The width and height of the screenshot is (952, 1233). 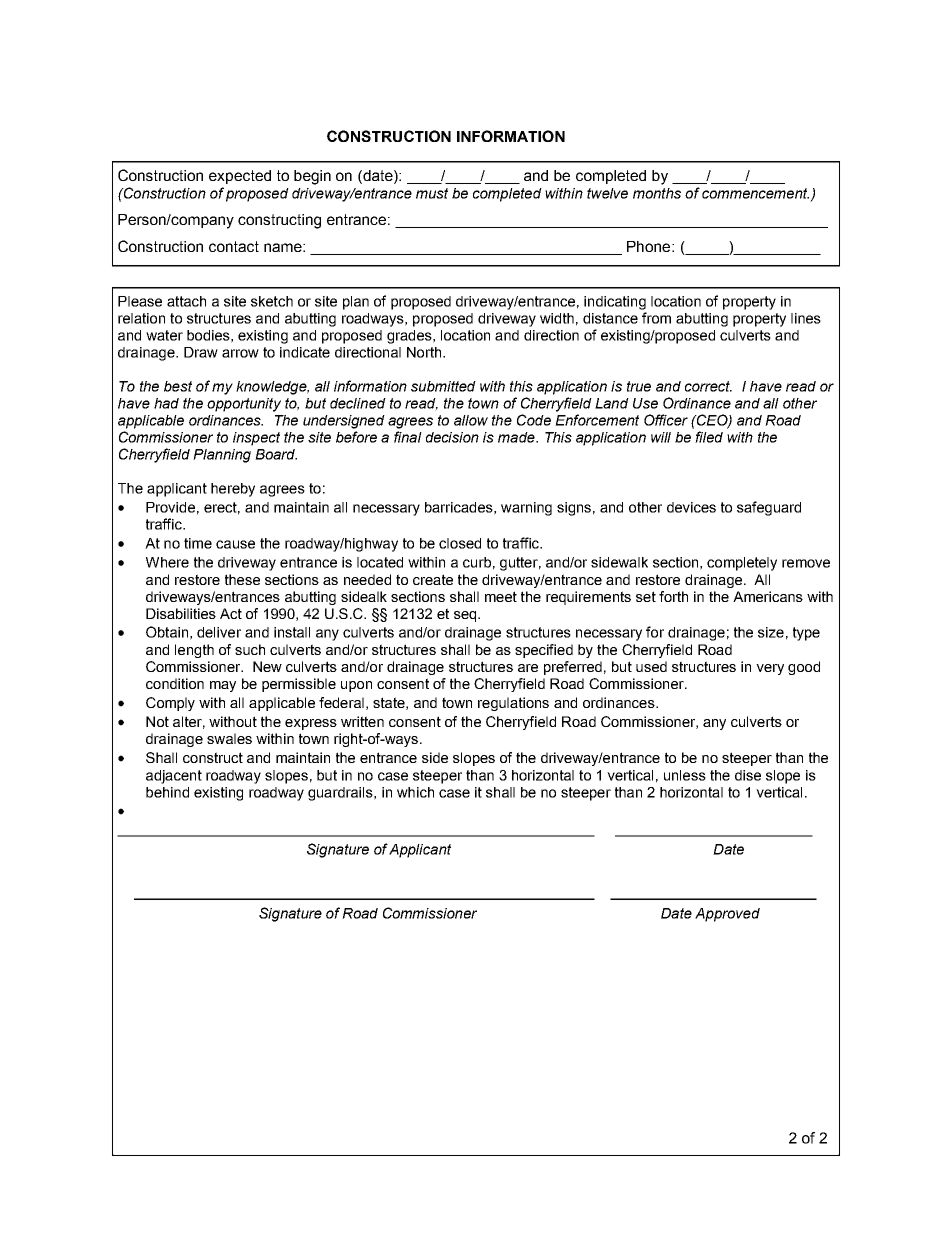 What do you see at coordinates (201, 352) in the screenshot?
I see `Draw` at bounding box center [201, 352].
